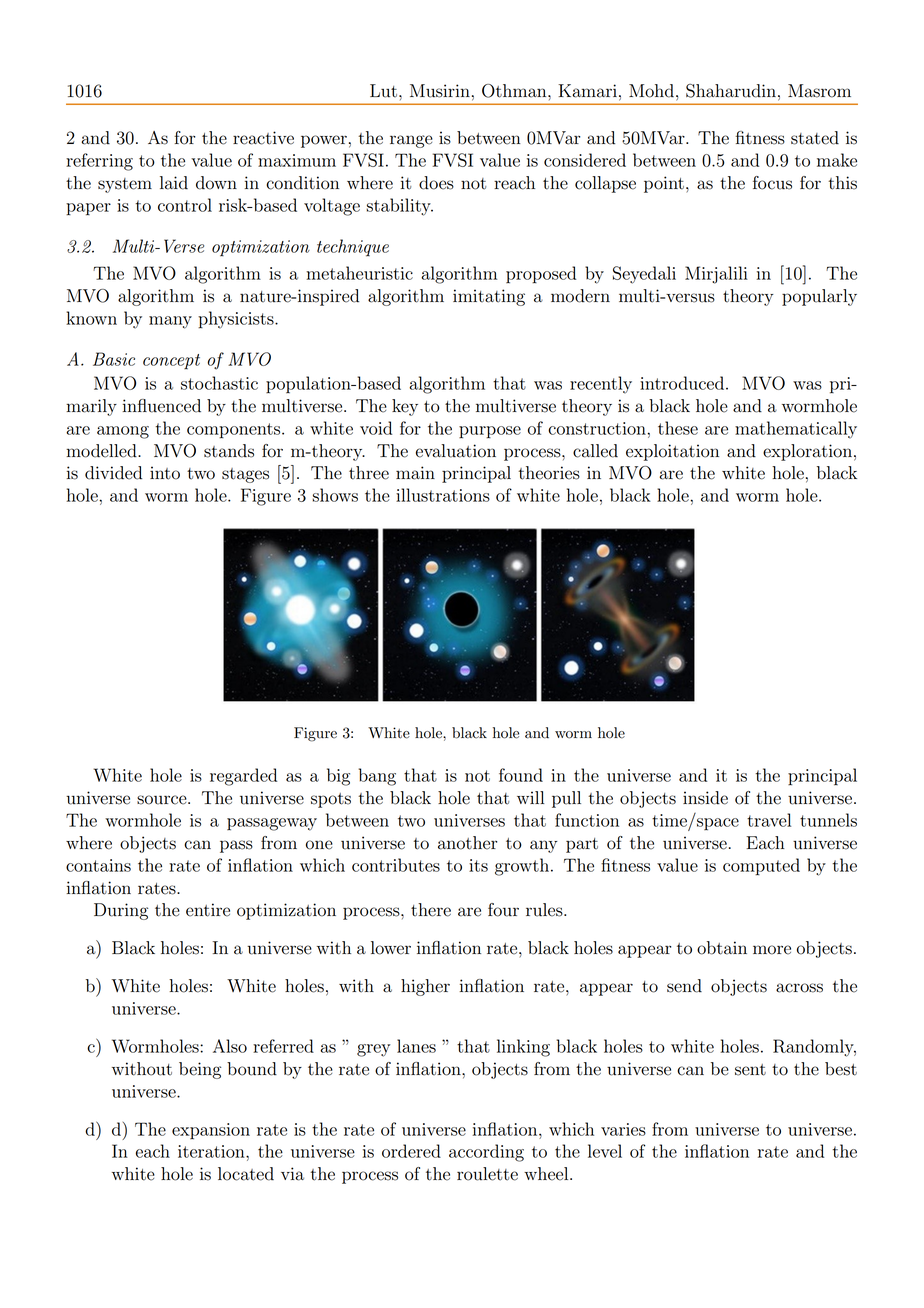  I want to click on range, so click(411, 141).
